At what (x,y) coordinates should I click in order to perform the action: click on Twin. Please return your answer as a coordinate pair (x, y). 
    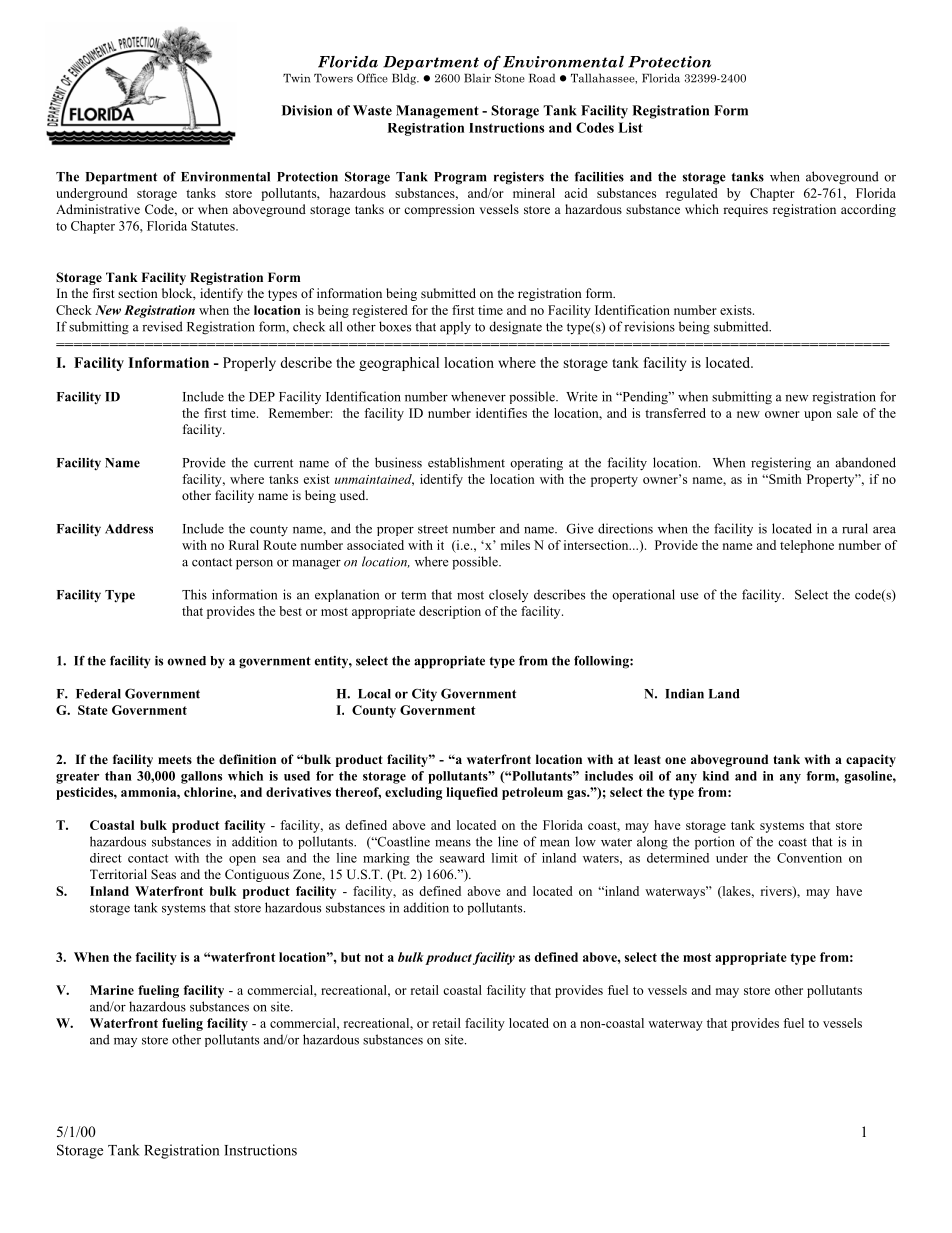
    Looking at the image, I should click on (296, 78).
